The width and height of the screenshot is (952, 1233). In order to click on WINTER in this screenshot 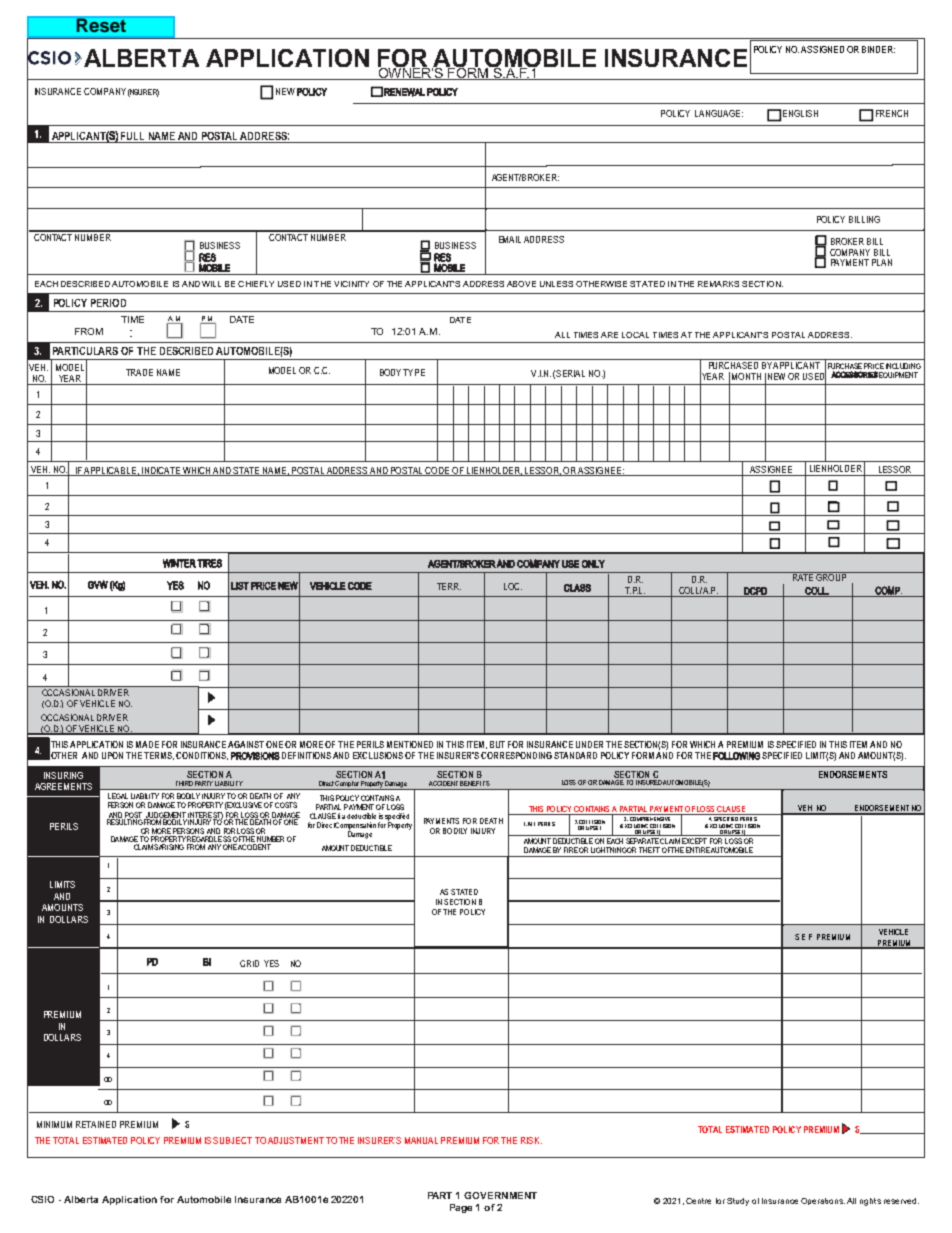, I will do `click(179, 563)`.
